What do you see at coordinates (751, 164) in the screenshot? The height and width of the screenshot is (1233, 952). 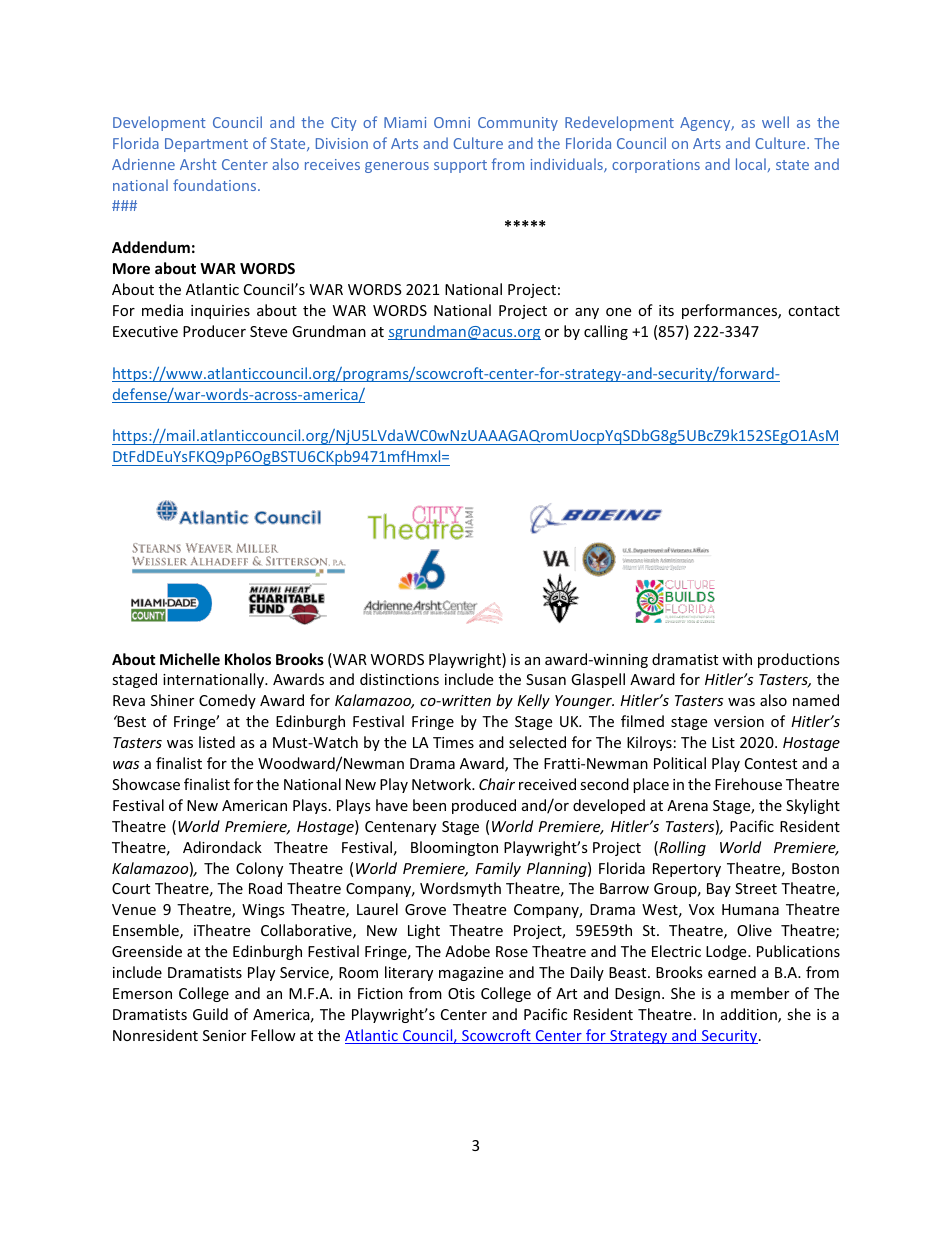 I see `local` at bounding box center [751, 164].
